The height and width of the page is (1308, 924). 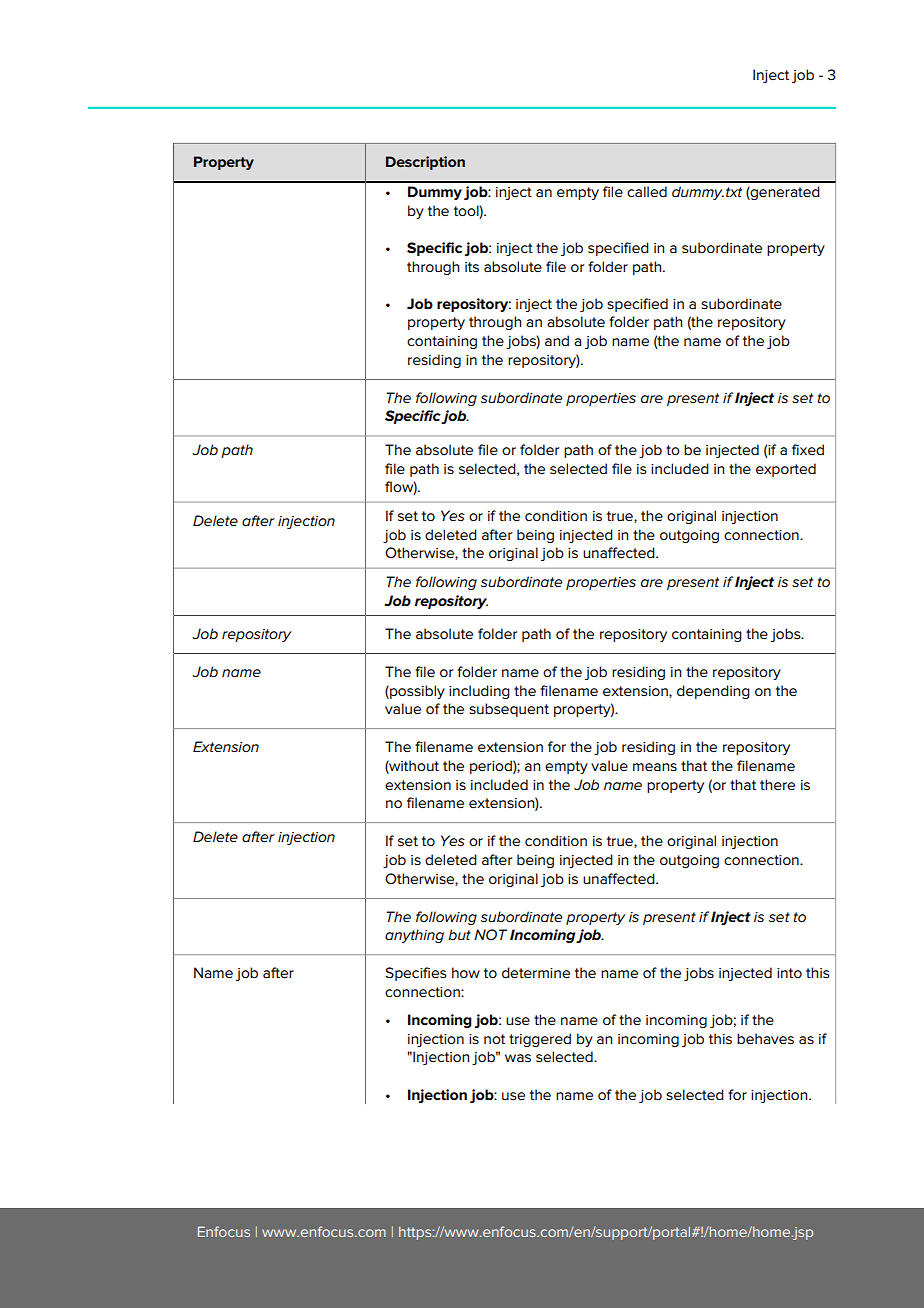 What do you see at coordinates (713, 692) in the page?
I see `depending` at bounding box center [713, 692].
